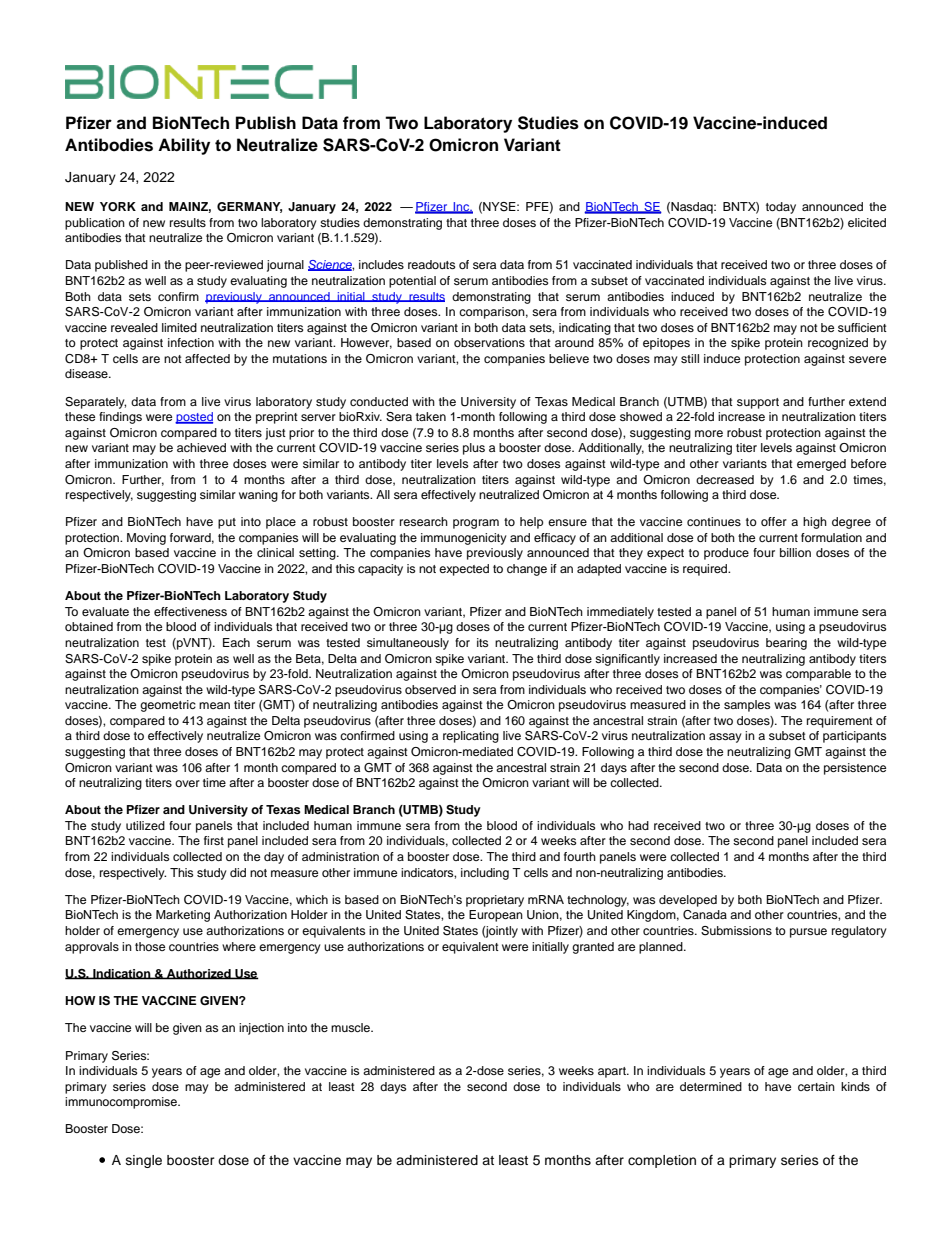  I want to click on bearing, so click(786, 644).
